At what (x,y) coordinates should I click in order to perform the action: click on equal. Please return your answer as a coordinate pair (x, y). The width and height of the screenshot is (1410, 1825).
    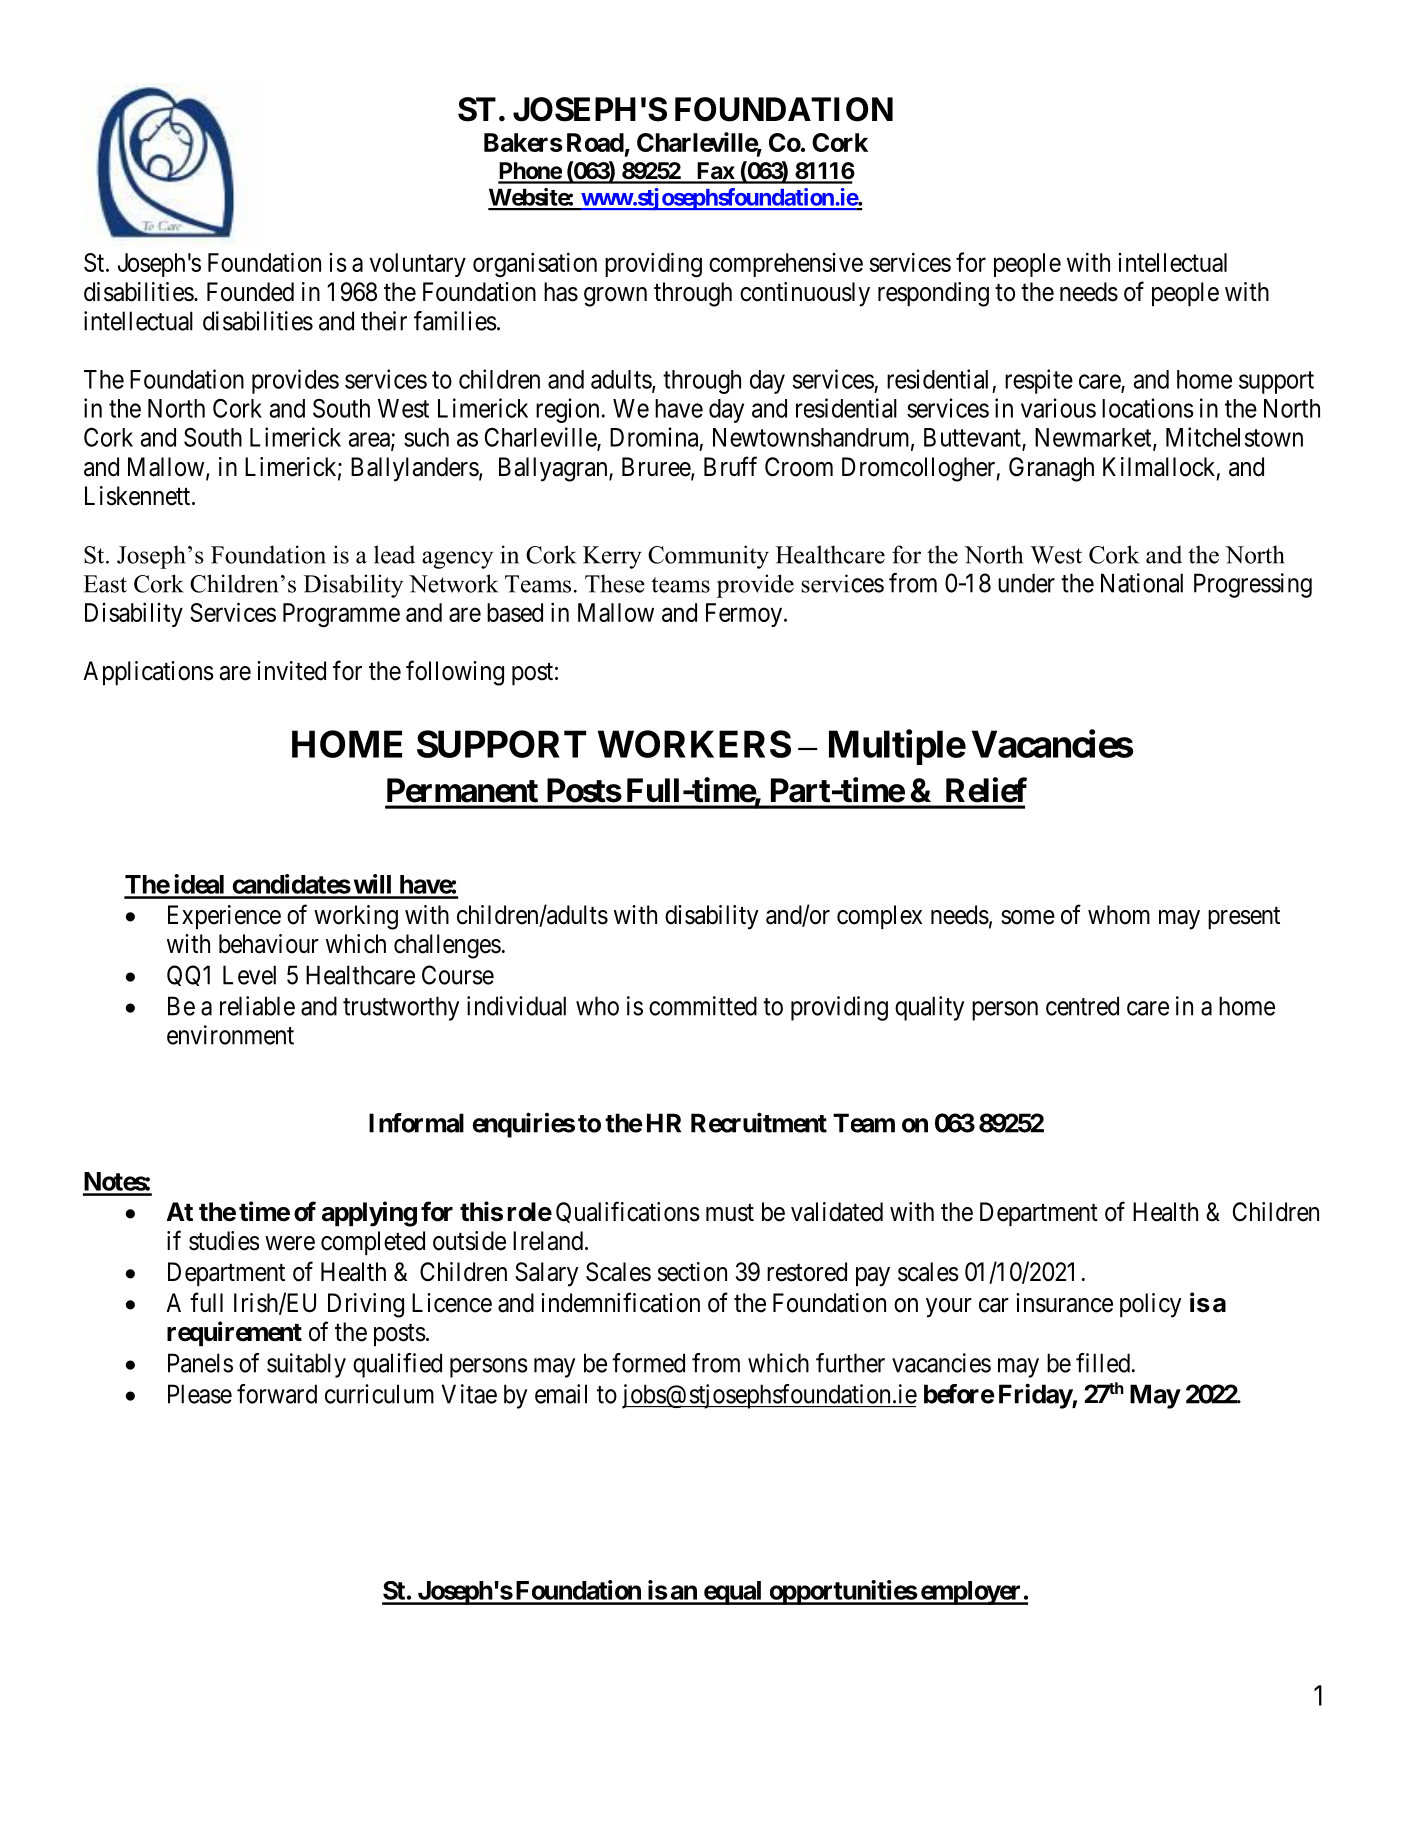
    Looking at the image, I should click on (733, 1593).
